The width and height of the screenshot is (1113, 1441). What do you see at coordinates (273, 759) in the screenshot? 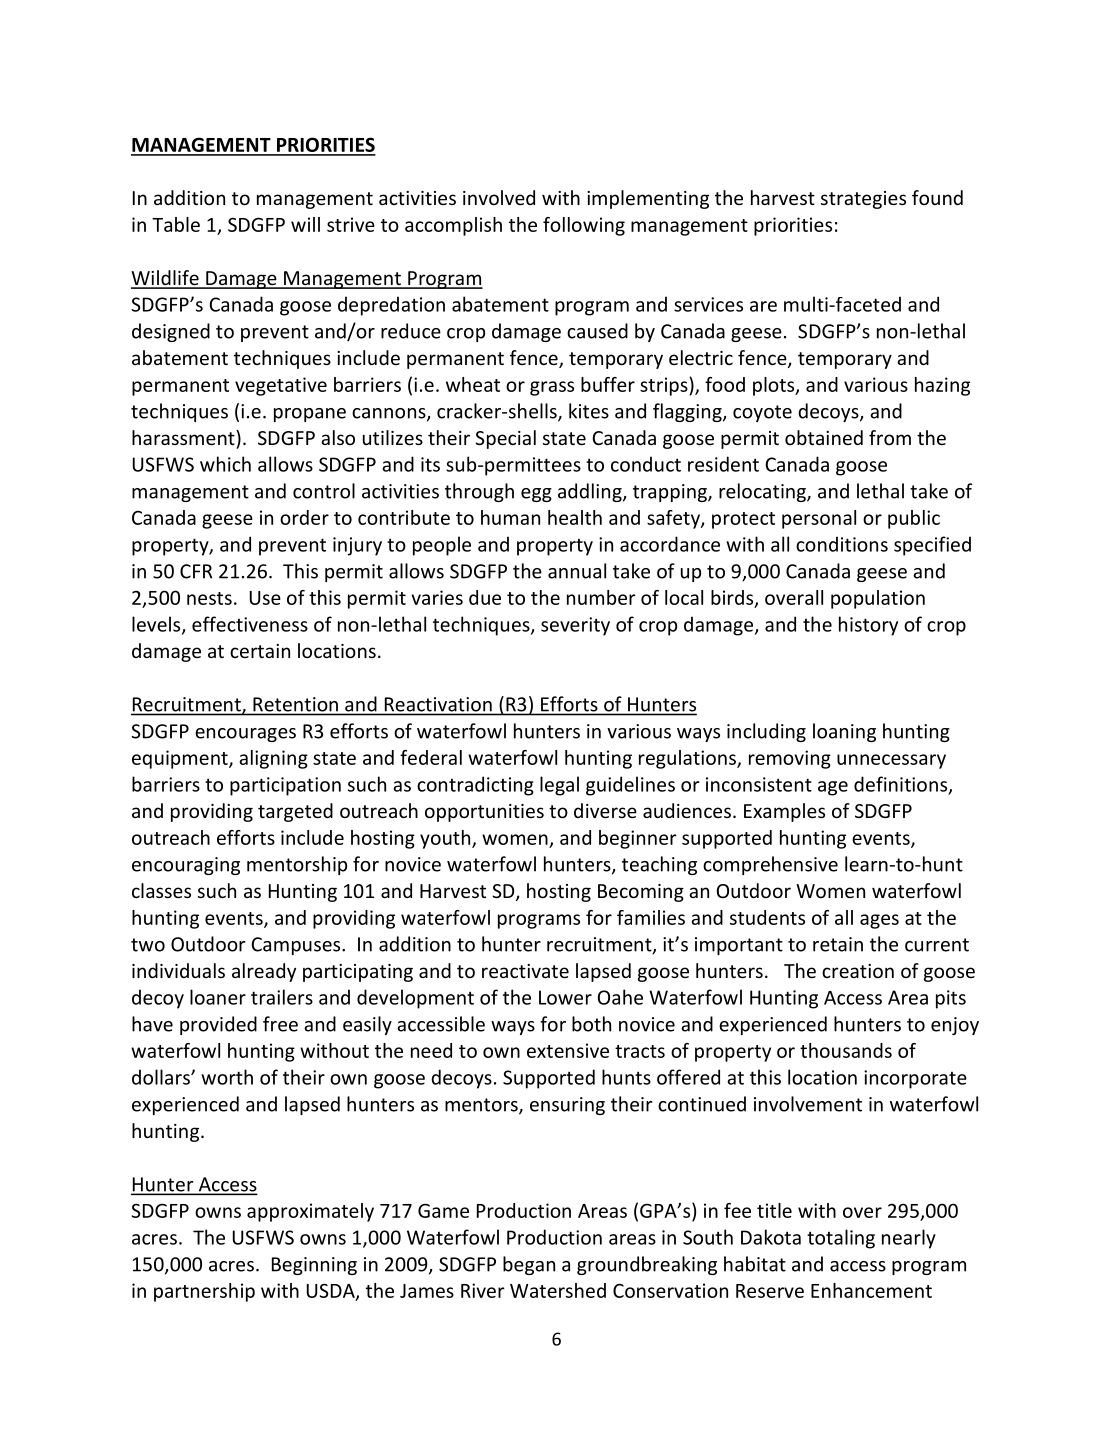
I see `aligning` at bounding box center [273, 759].
